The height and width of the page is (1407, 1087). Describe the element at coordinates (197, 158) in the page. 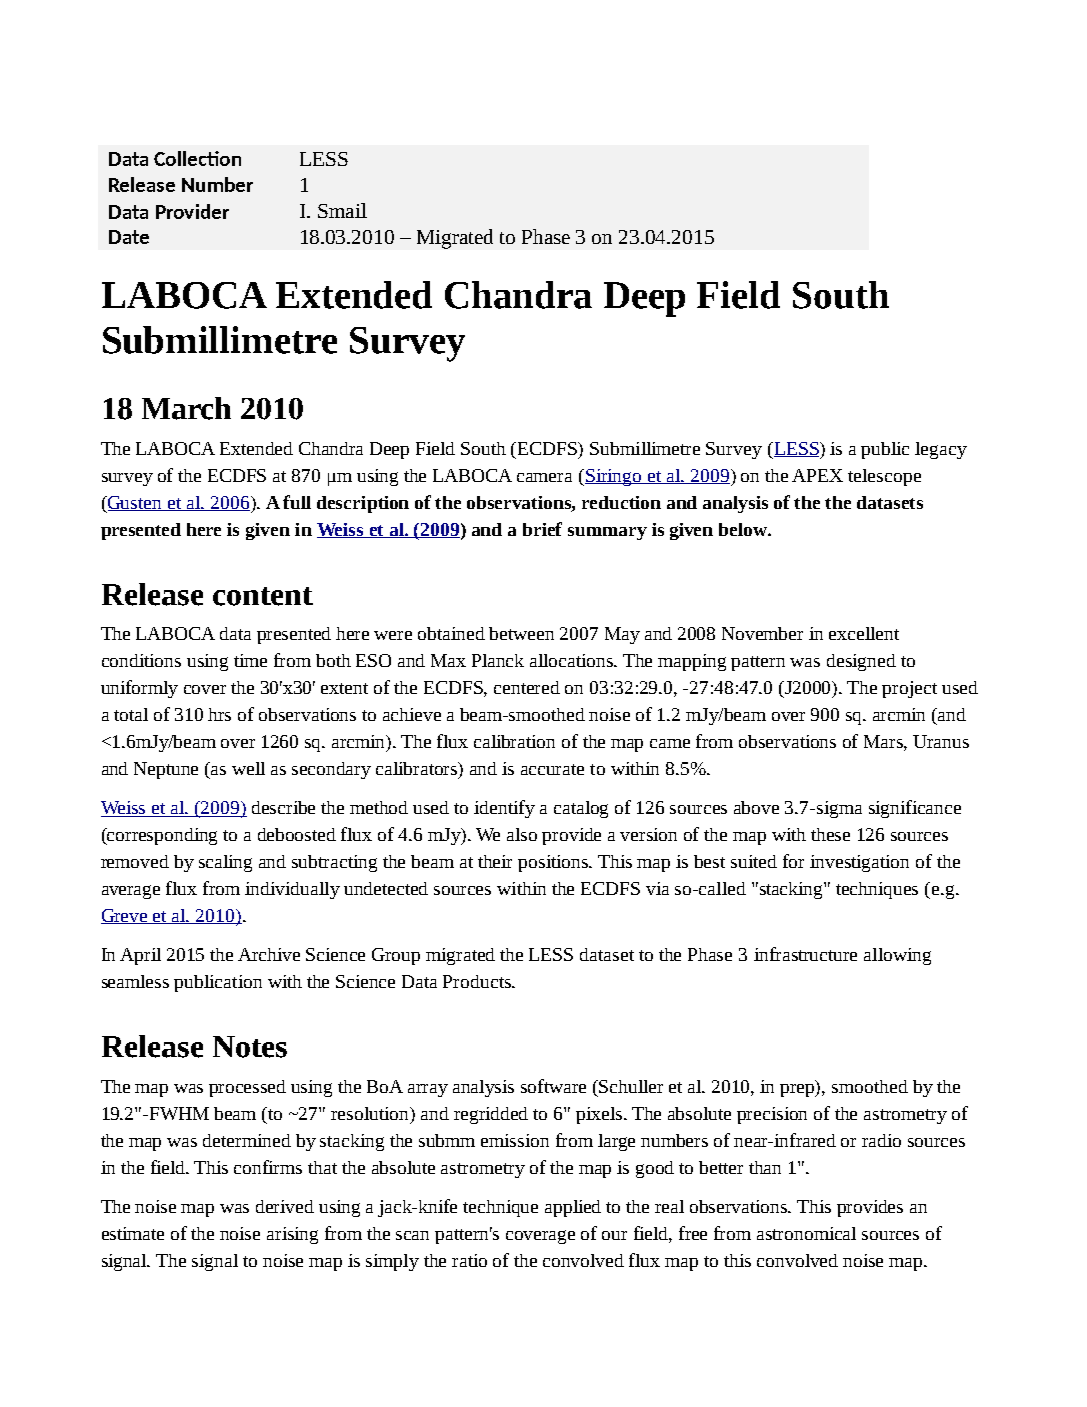

I see `Collection` at that location.
